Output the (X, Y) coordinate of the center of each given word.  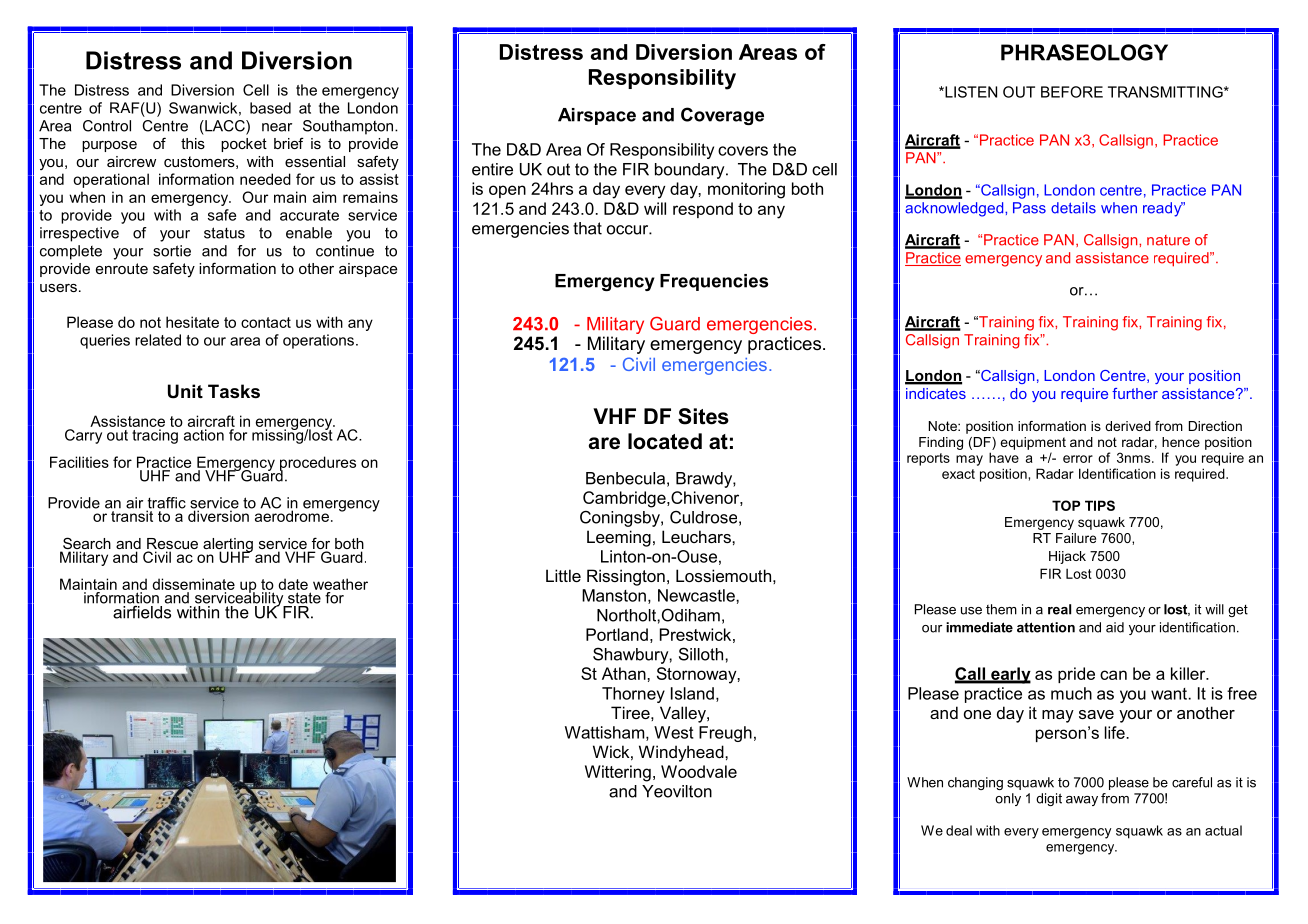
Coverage (722, 116)
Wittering (618, 773)
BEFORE (1072, 92)
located (665, 441)
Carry (83, 436)
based (270, 108)
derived (1128, 426)
